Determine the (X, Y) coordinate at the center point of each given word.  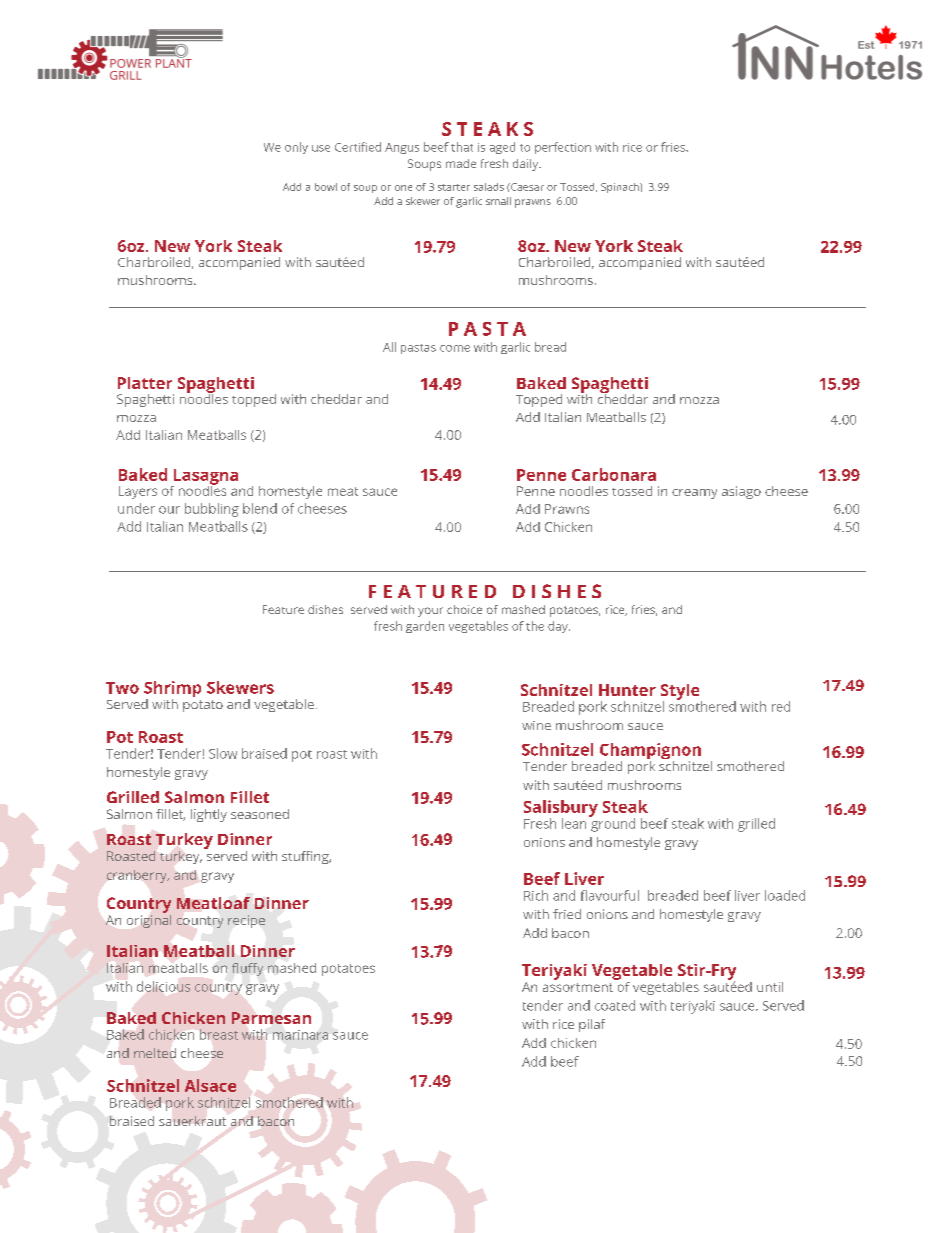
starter (454, 187)
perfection (563, 148)
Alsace (210, 1085)
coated (615, 1005)
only (296, 148)
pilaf (592, 1025)
